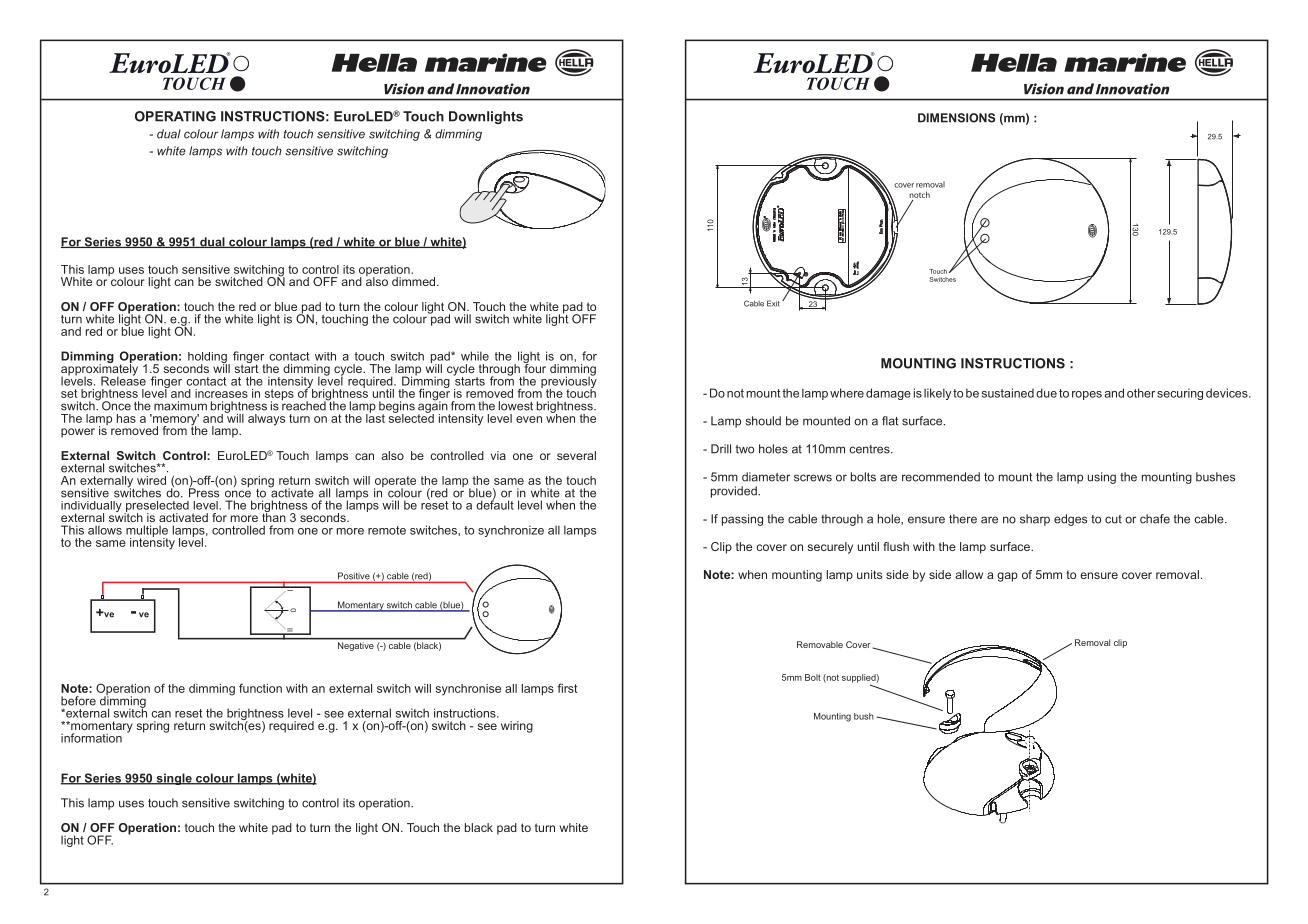  What do you see at coordinates (175, 116) in the page?
I see `OPERATING` at bounding box center [175, 116].
